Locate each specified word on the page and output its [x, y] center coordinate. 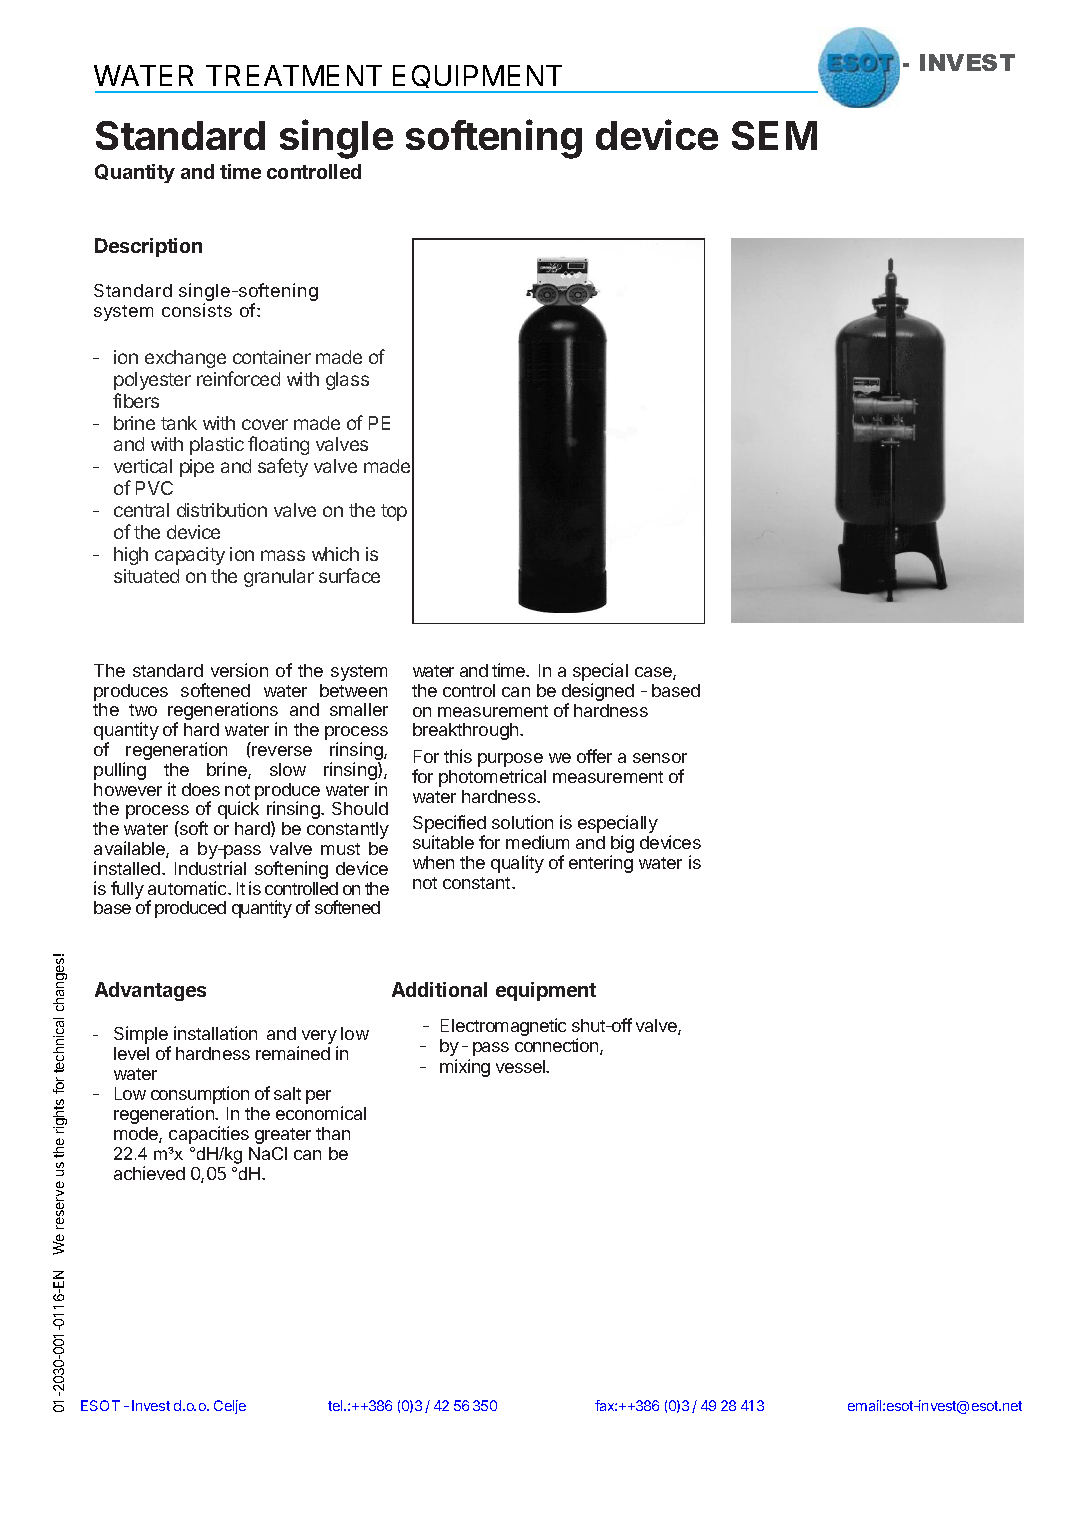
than [333, 1133]
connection [558, 1046]
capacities [209, 1135]
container [272, 357]
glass [347, 381]
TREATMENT [294, 75]
